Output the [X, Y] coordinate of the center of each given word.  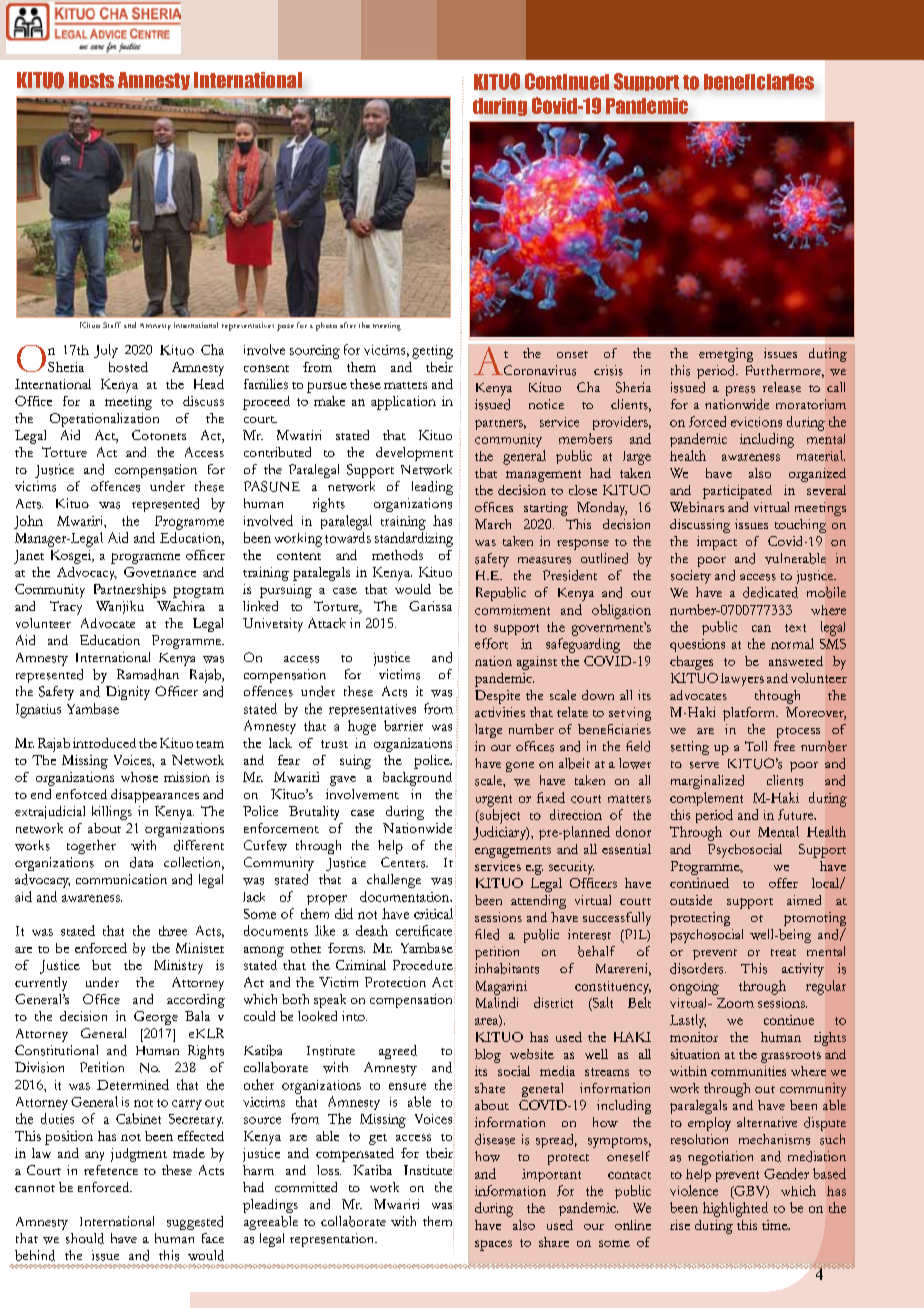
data [141, 862]
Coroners [159, 435]
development [414, 454]
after [348, 325]
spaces [493, 1245]
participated [737, 492]
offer [783, 883]
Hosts [91, 80]
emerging [726, 355]
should [85, 1238]
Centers [404, 862]
